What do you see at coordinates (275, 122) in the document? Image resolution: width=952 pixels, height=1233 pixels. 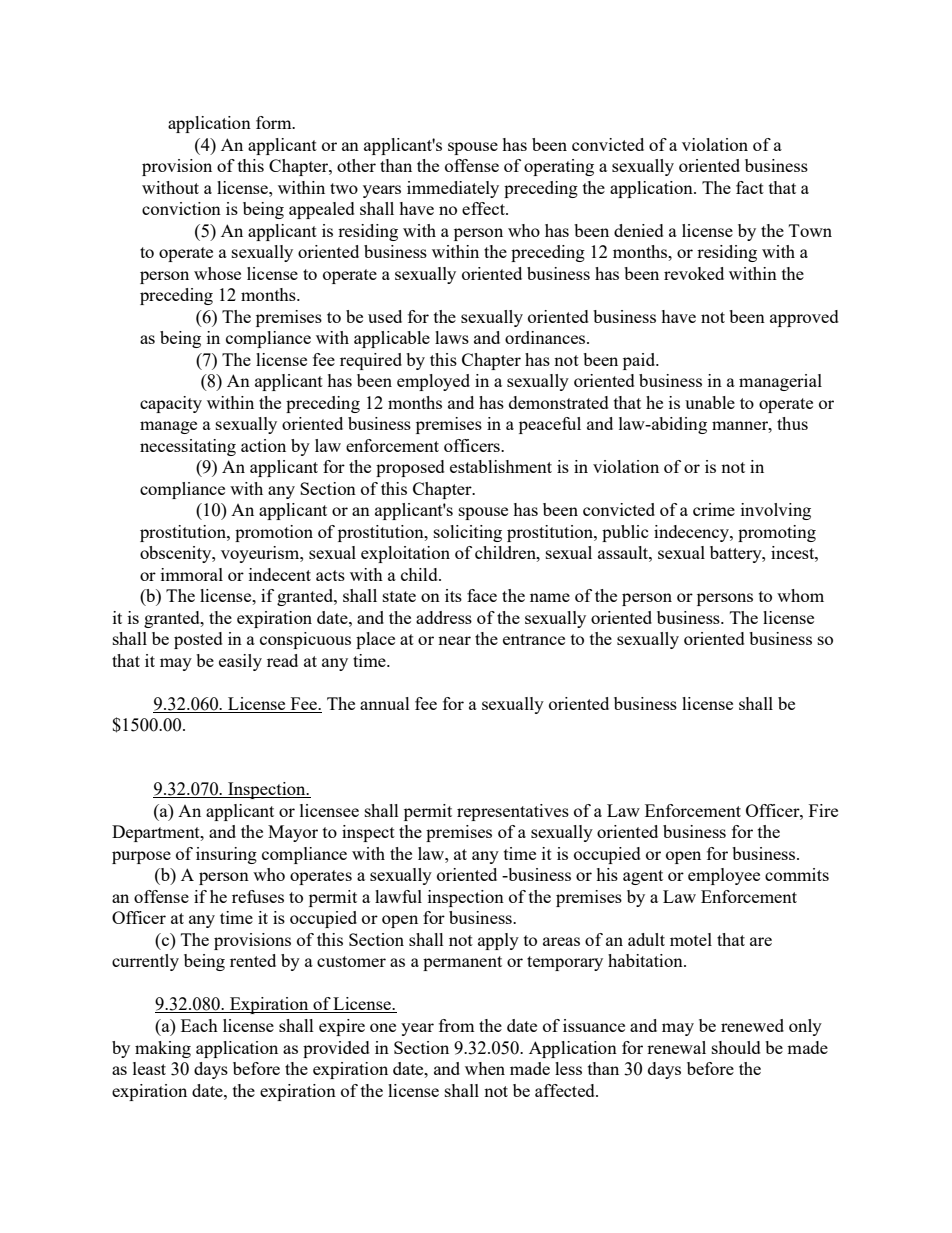 I see `form` at bounding box center [275, 122].
